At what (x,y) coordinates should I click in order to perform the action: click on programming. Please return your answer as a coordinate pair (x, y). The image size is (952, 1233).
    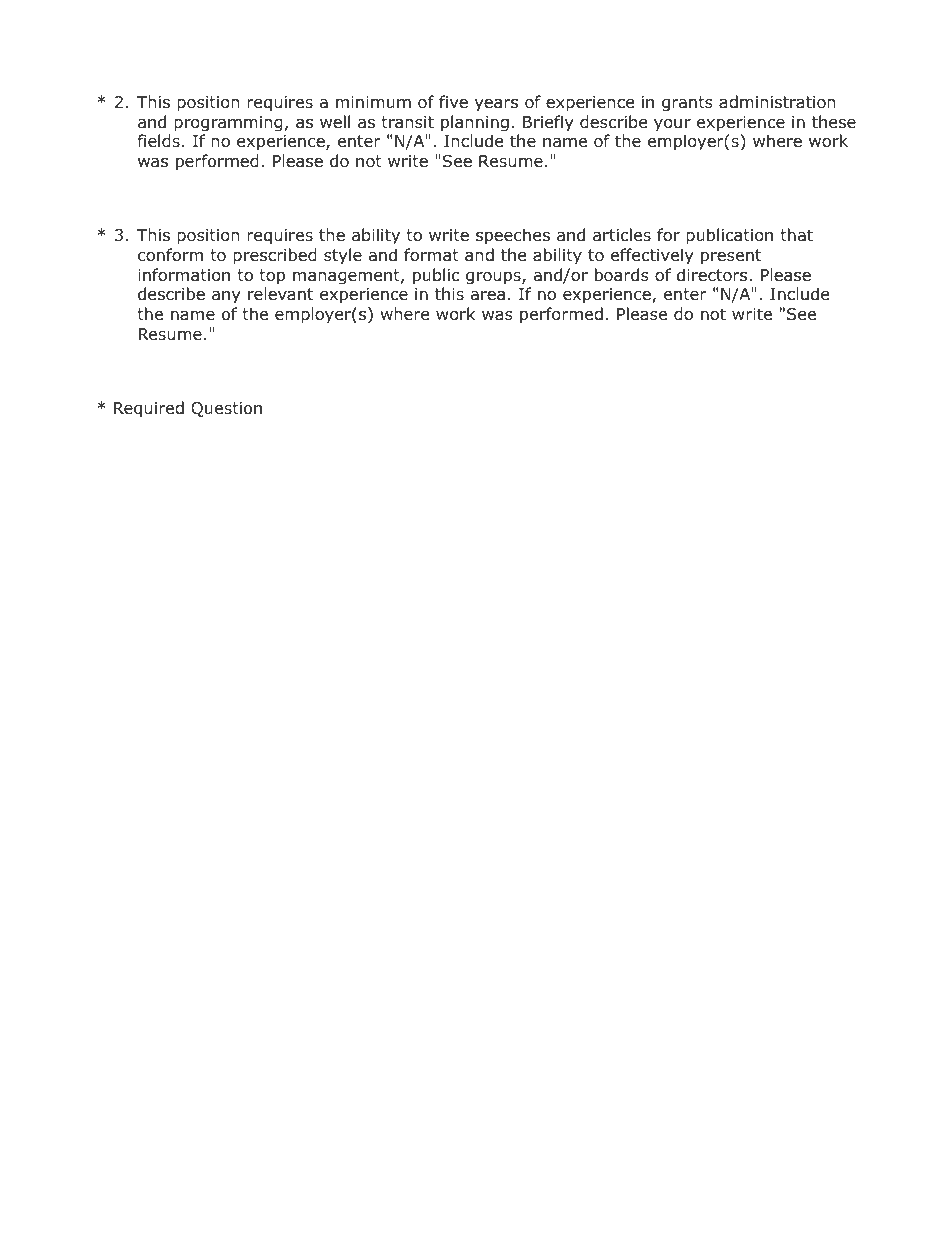
    Looking at the image, I should click on (228, 124).
